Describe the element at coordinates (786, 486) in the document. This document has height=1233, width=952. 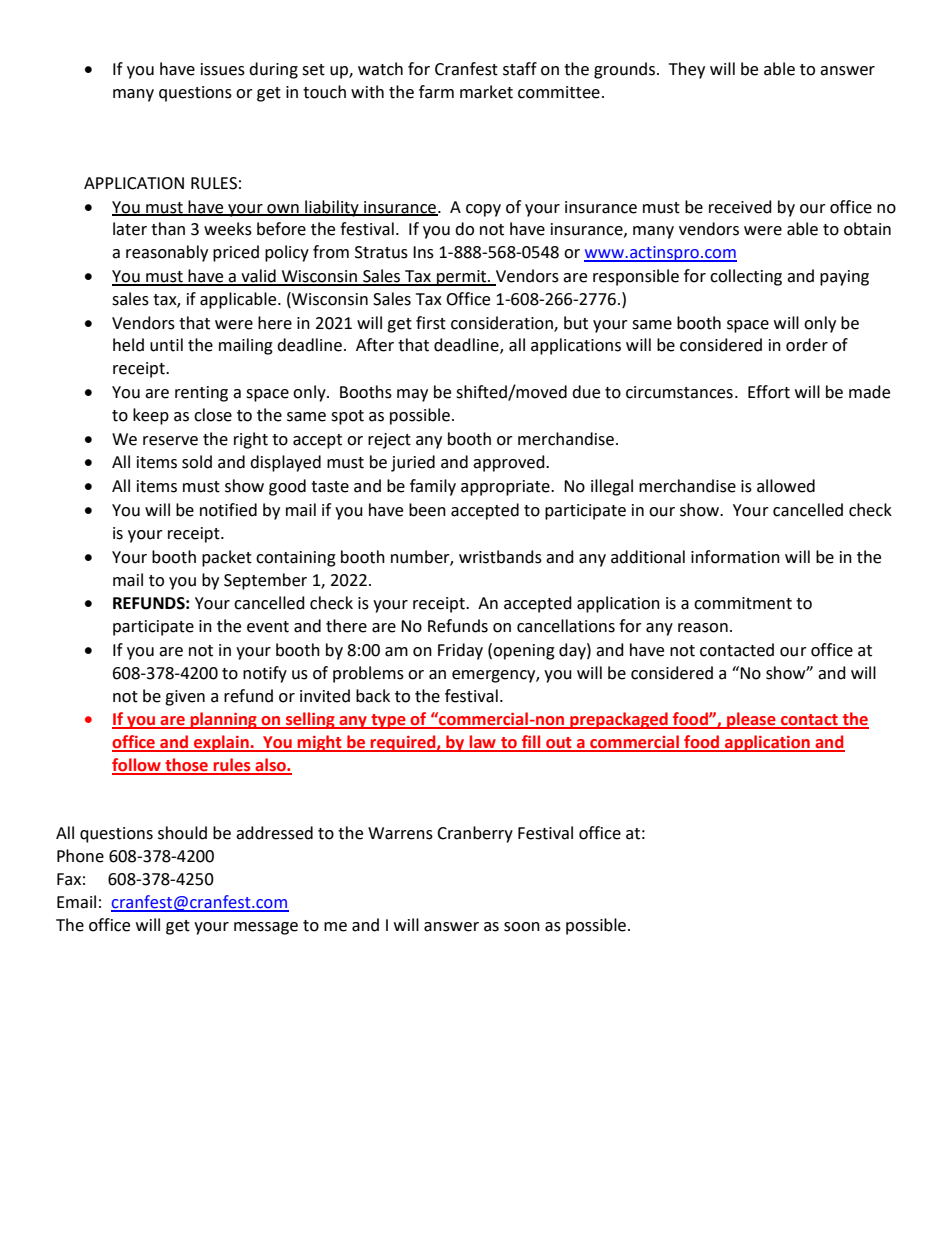
I see `allowed` at that location.
